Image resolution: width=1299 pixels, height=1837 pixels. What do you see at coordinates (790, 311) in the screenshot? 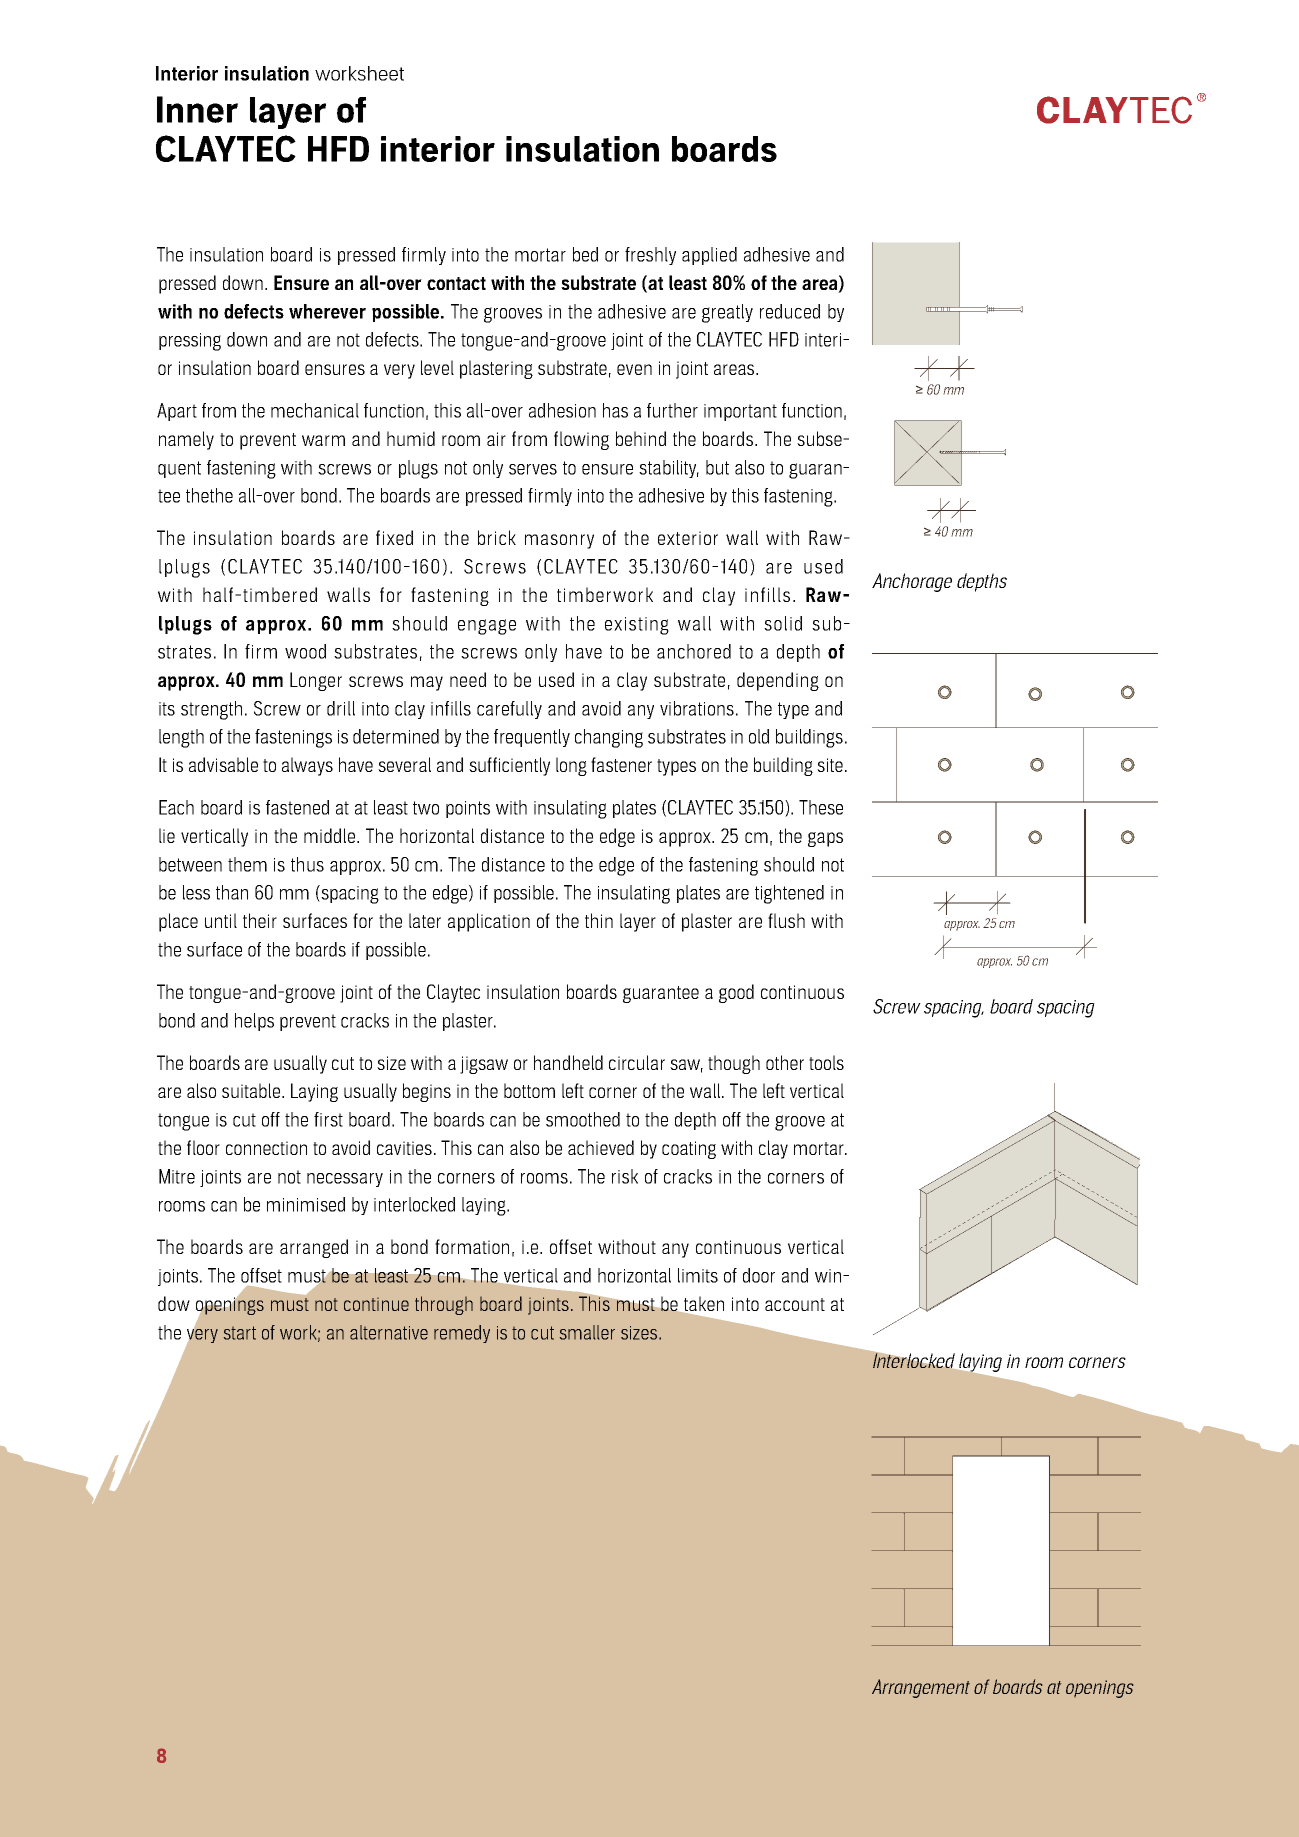
I see `reduced` at bounding box center [790, 311].
